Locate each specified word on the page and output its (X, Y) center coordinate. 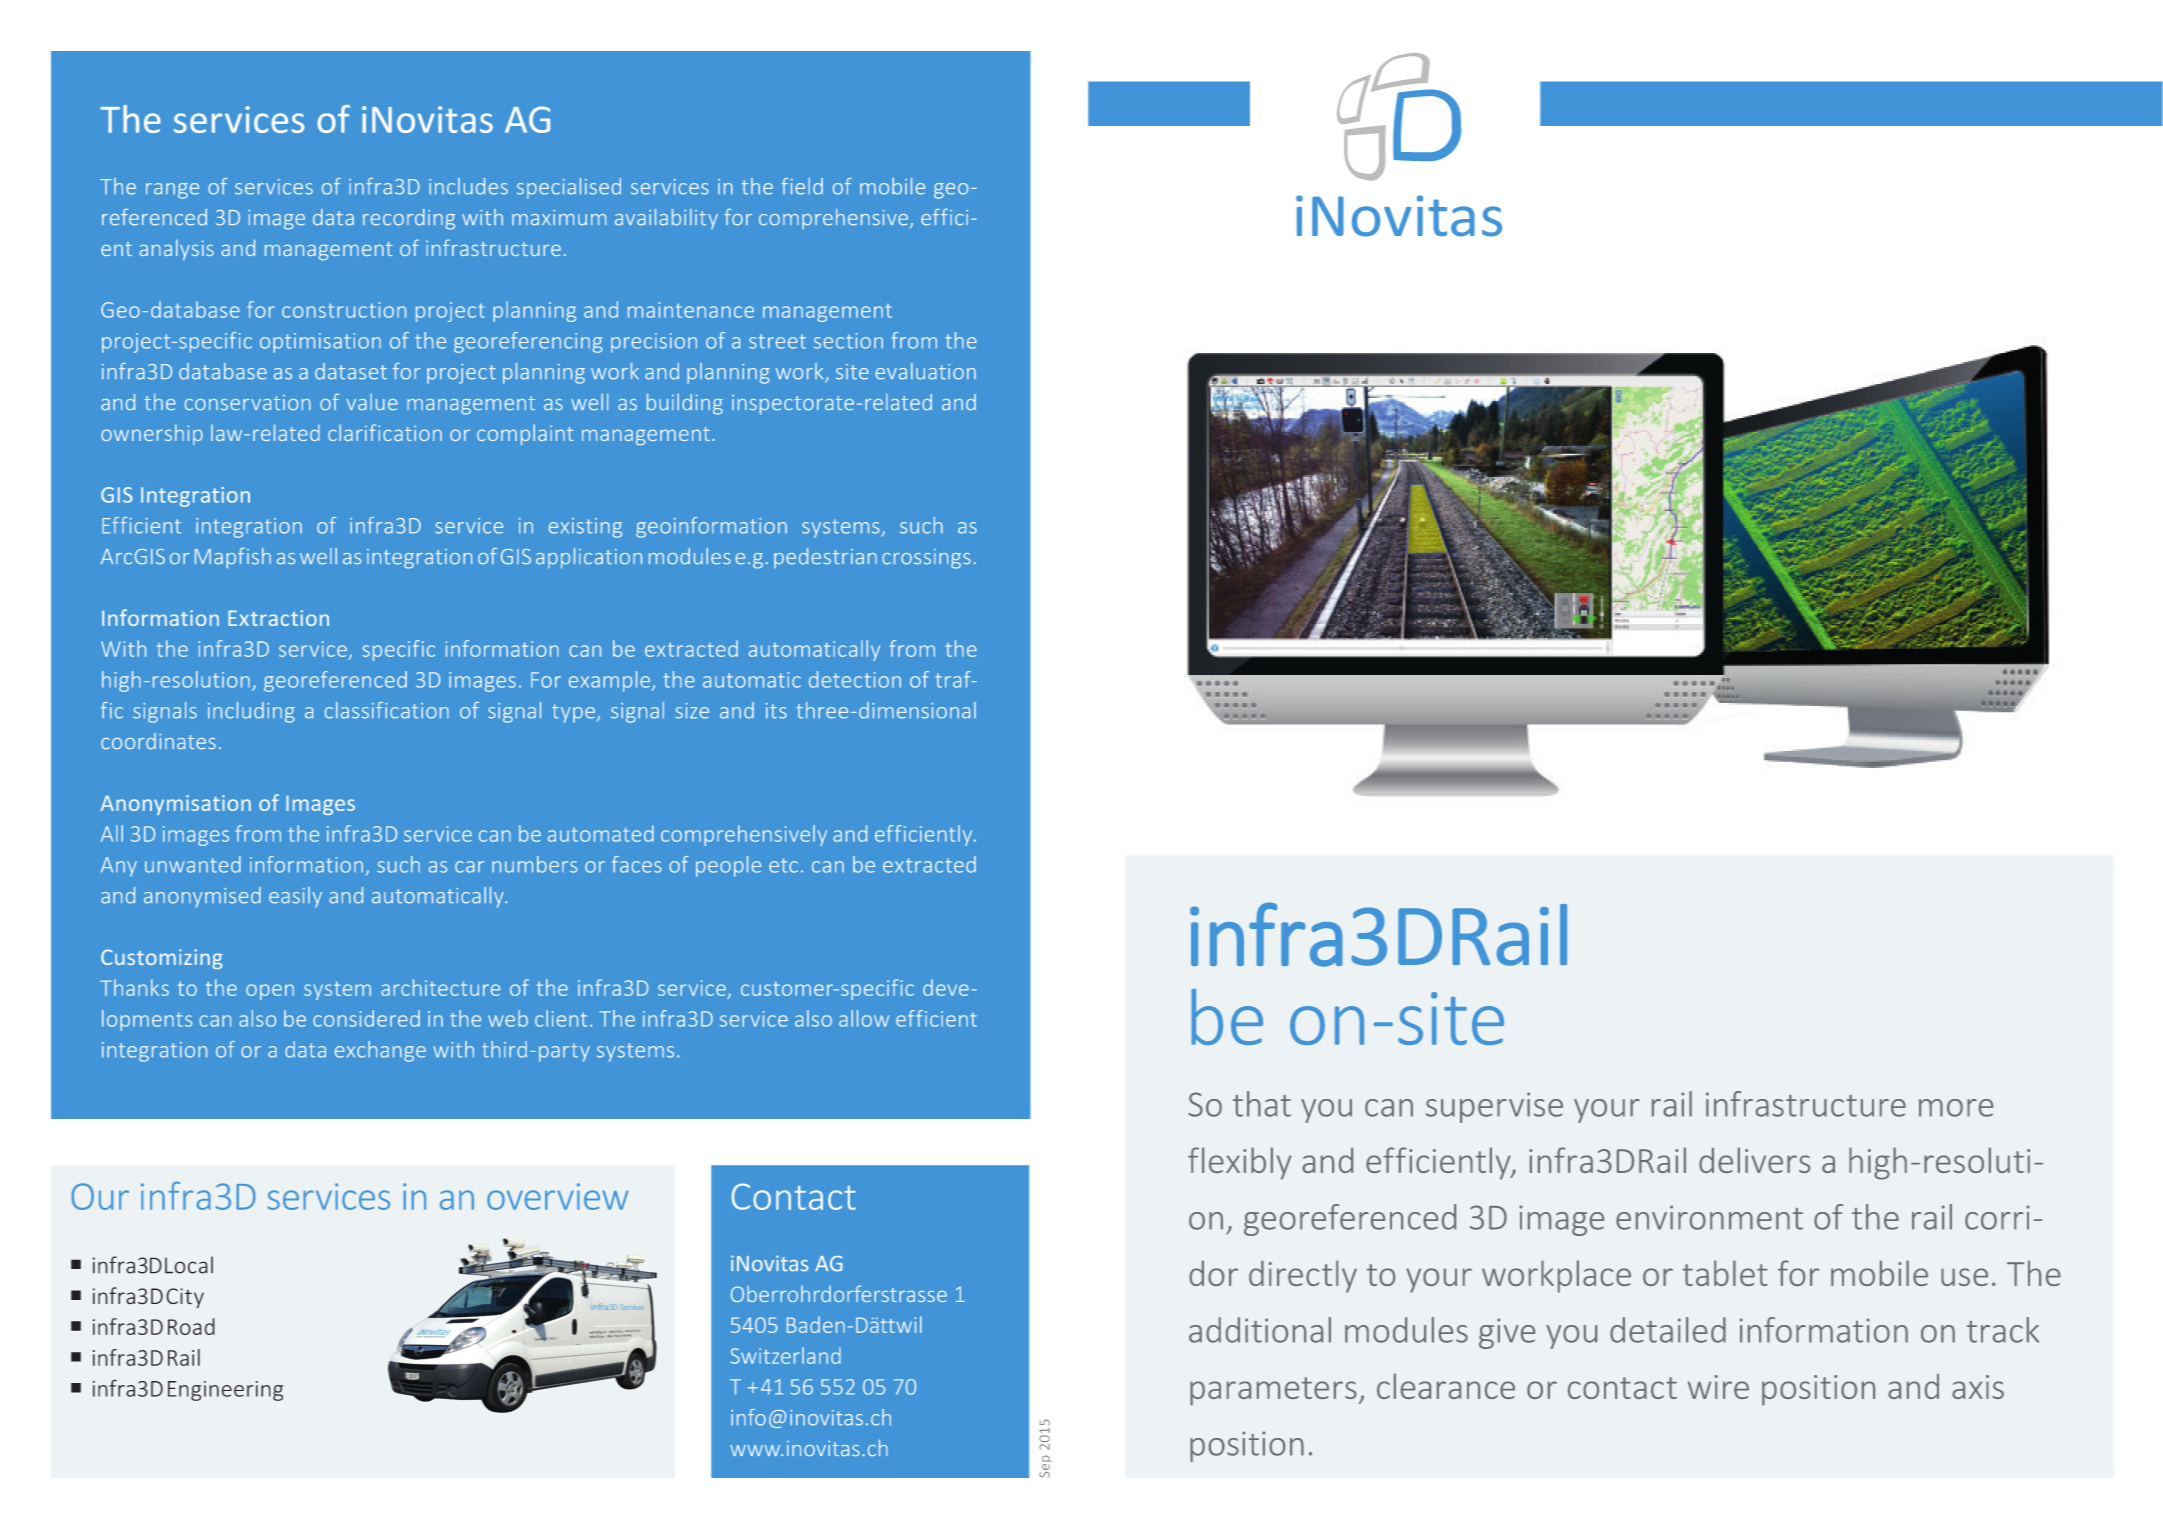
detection (855, 679)
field (802, 186)
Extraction (278, 618)
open (270, 992)
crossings (926, 559)
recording (409, 219)
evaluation (925, 371)
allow (864, 1018)
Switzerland (785, 1355)
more (1956, 1108)
